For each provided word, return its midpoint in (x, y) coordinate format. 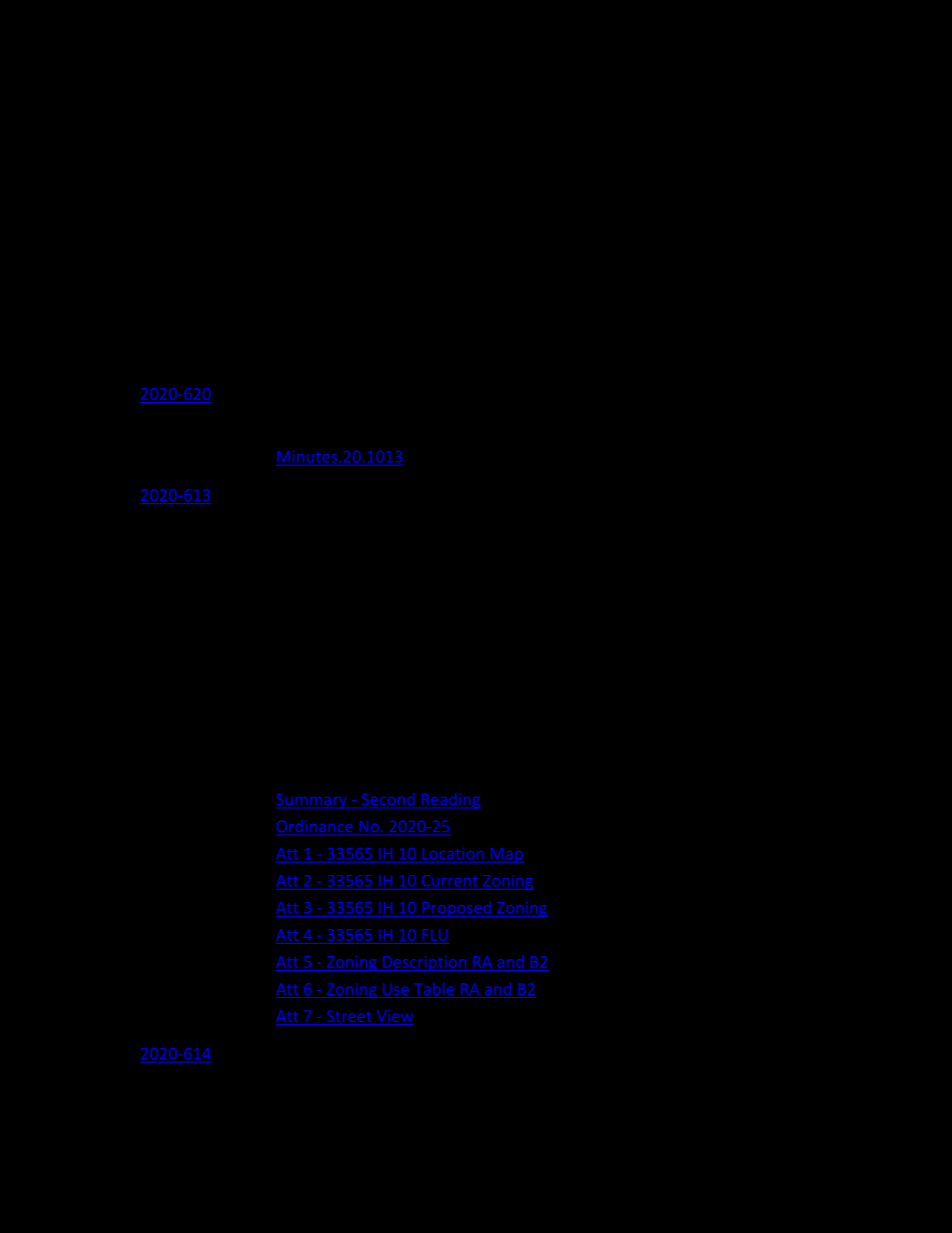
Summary (312, 801)
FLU (435, 935)
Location (453, 854)
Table (434, 990)
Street (349, 1017)
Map (506, 855)
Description (425, 963)
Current (450, 881)
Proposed (456, 909)
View (394, 1017)
